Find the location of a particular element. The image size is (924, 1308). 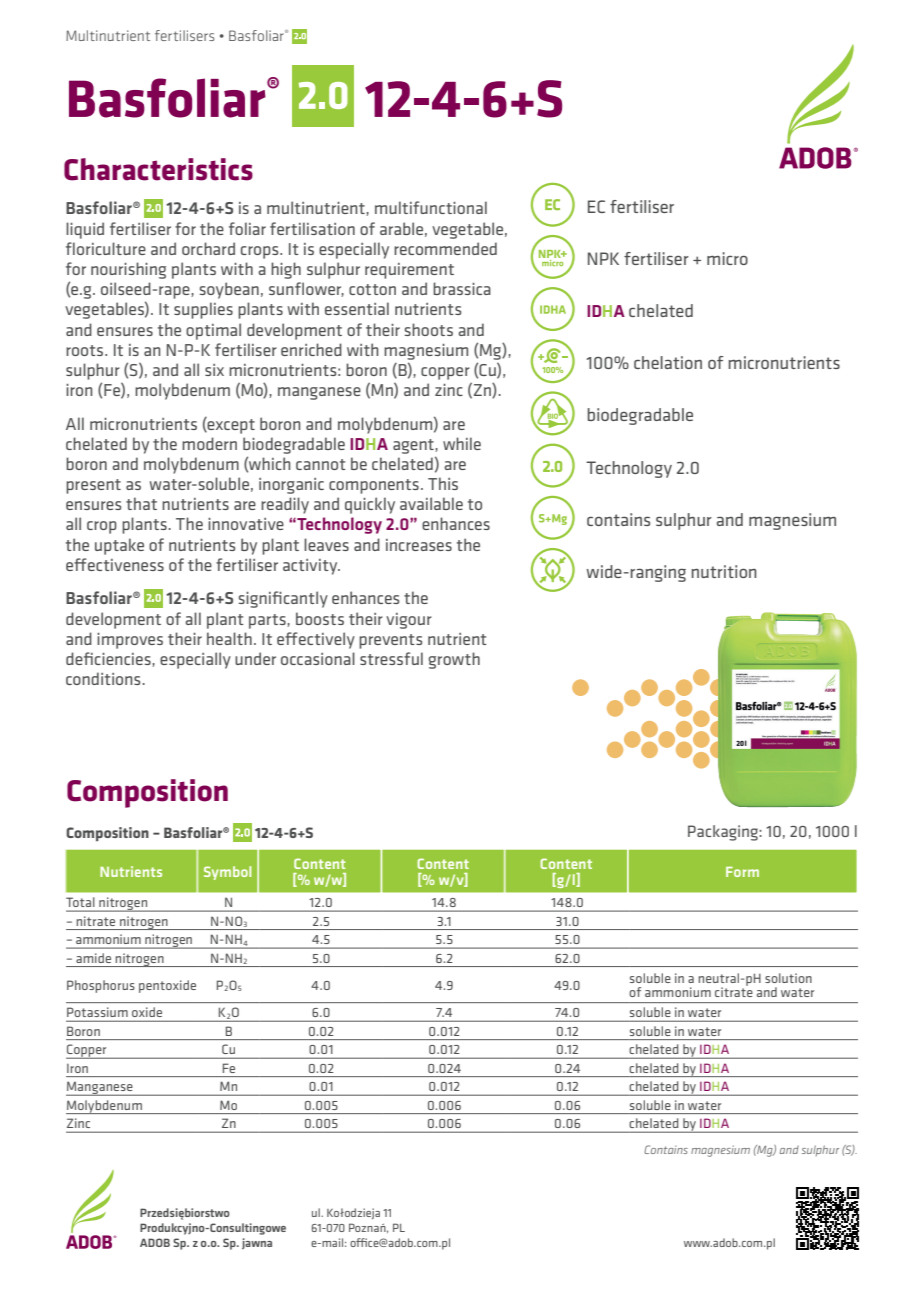

conditions is located at coordinates (103, 678).
